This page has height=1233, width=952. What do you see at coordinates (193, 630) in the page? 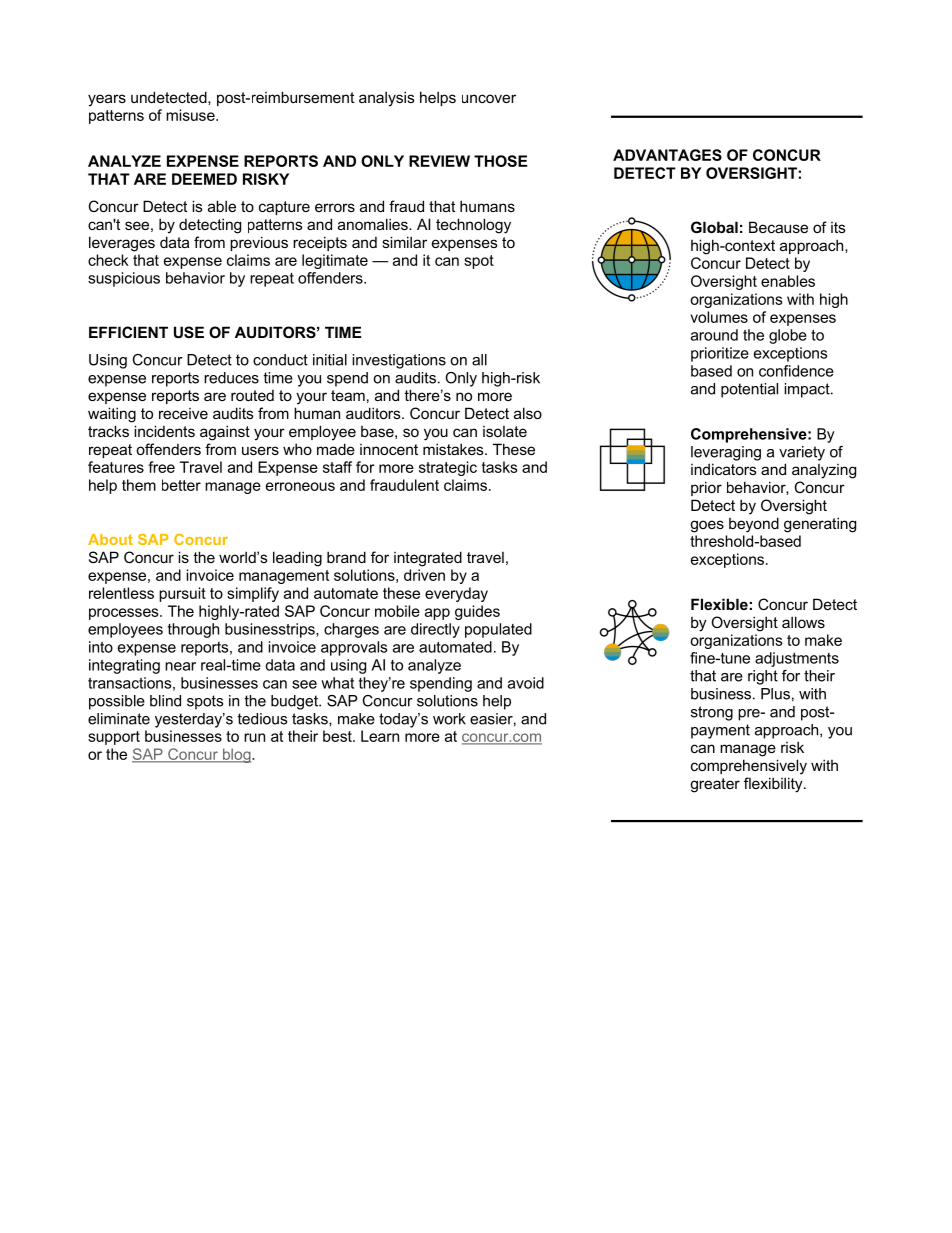
I see `through` at bounding box center [193, 630].
